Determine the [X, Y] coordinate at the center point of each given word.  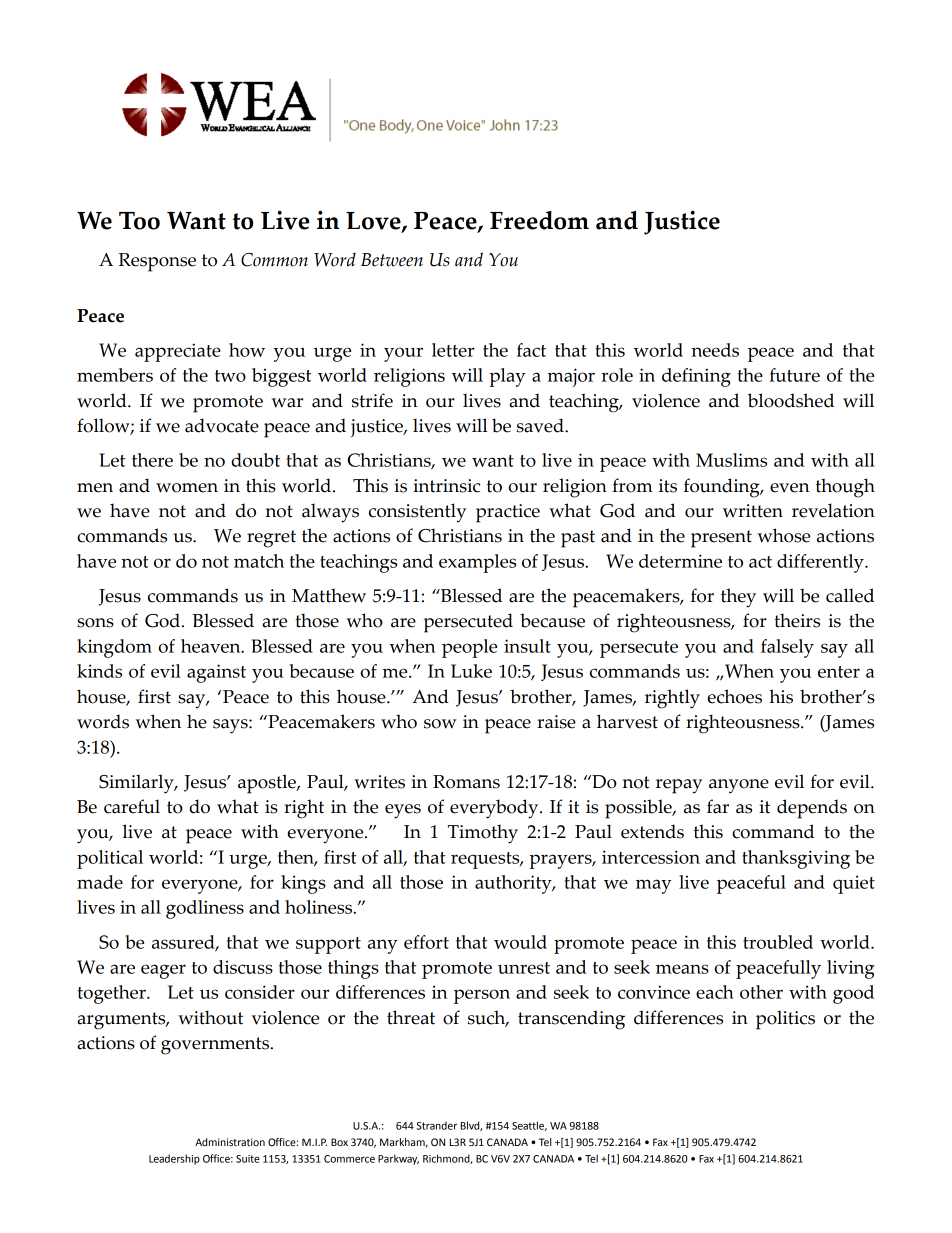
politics [785, 1020]
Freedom [539, 220]
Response [157, 262]
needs [715, 350]
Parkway [398, 1159]
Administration [230, 1142]
